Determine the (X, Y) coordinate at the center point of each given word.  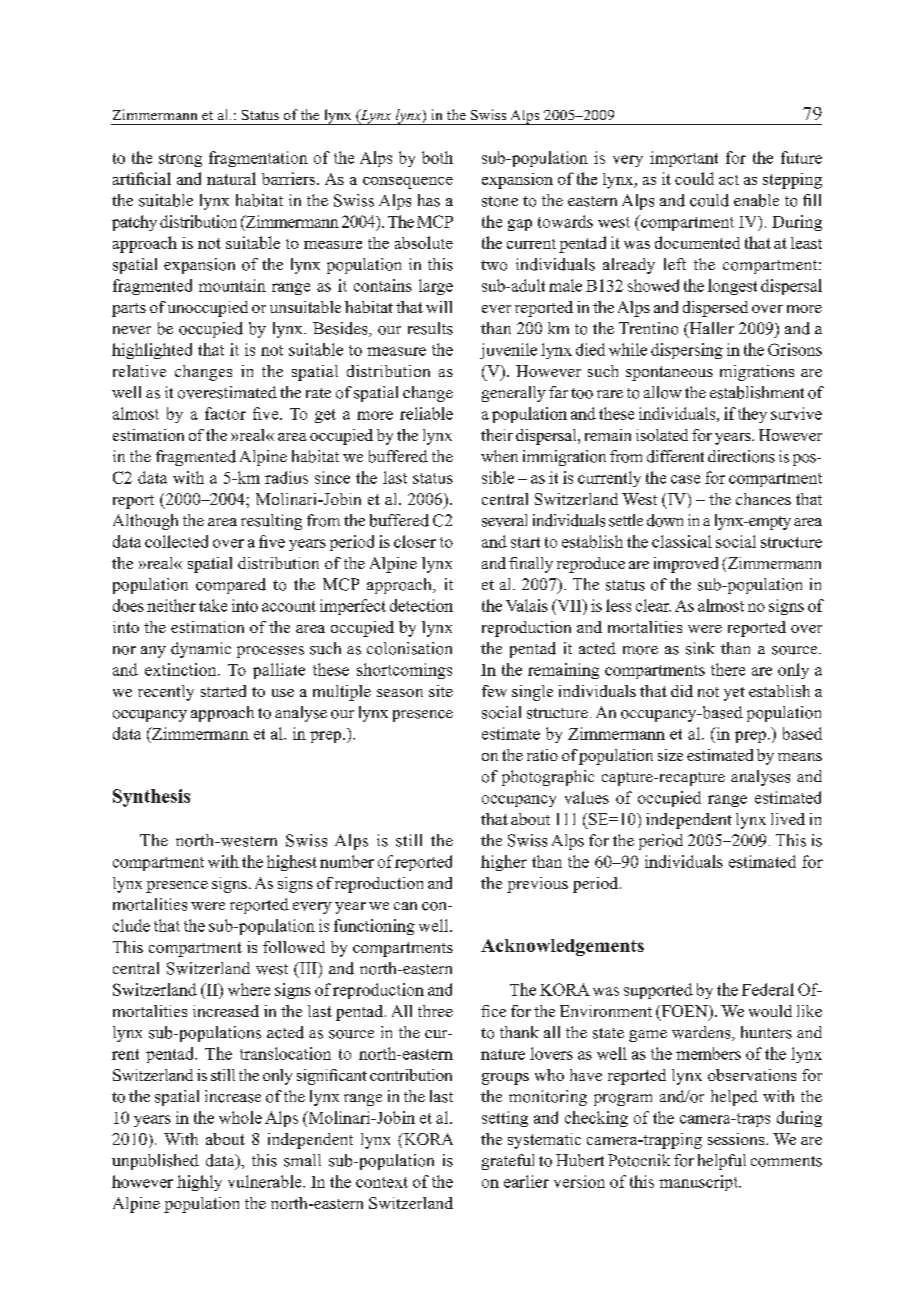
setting (505, 1119)
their (497, 435)
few (494, 691)
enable (756, 200)
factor (225, 413)
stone (500, 201)
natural (231, 178)
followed (294, 947)
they (752, 415)
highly (199, 1183)
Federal (768, 989)
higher (504, 863)
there (728, 669)
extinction (182, 669)
